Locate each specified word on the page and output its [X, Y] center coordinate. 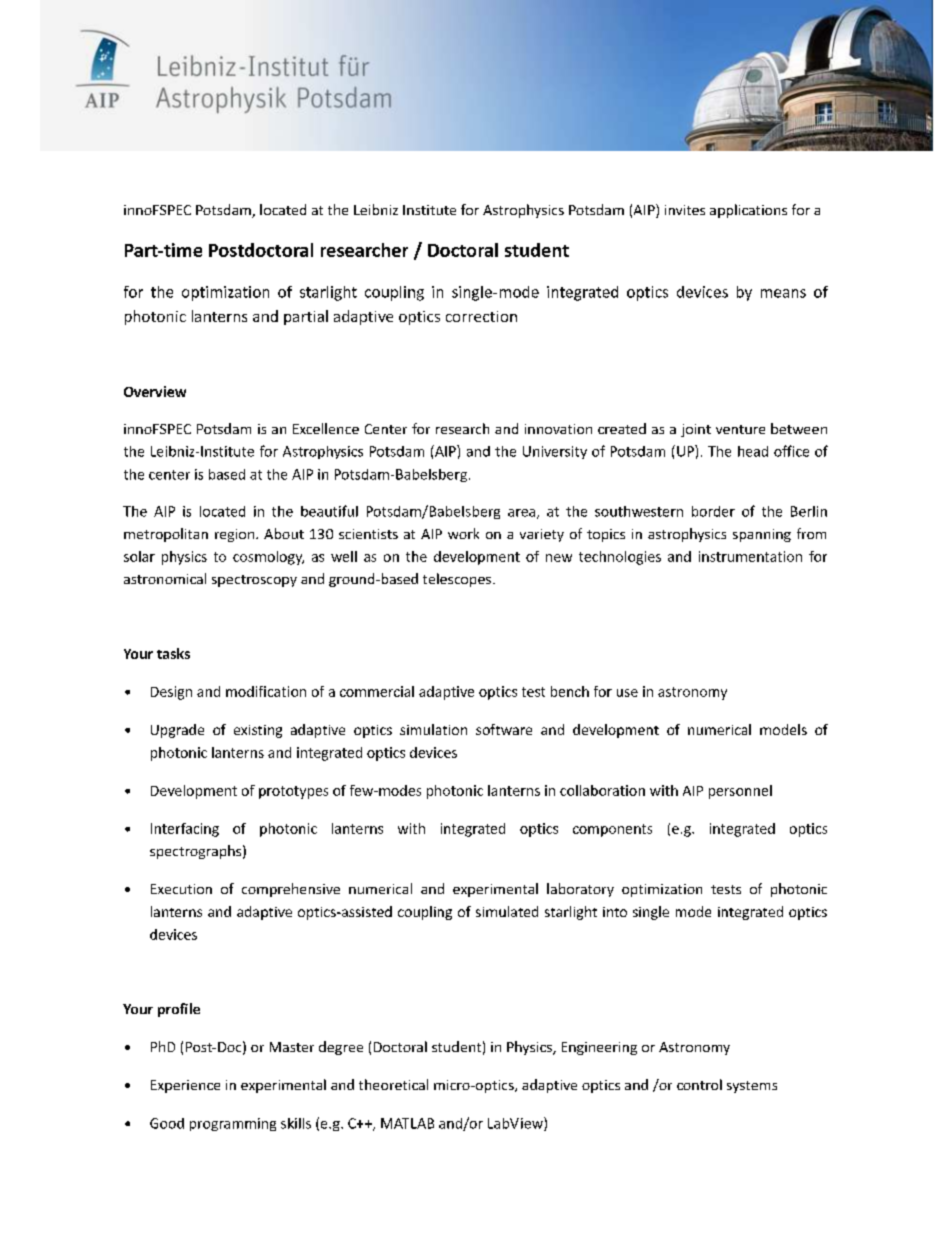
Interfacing [185, 830]
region [236, 535]
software [504, 729]
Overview [155, 391]
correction [481, 316]
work [463, 533]
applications [748, 211]
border [713, 511]
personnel [740, 792]
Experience [185, 1086]
